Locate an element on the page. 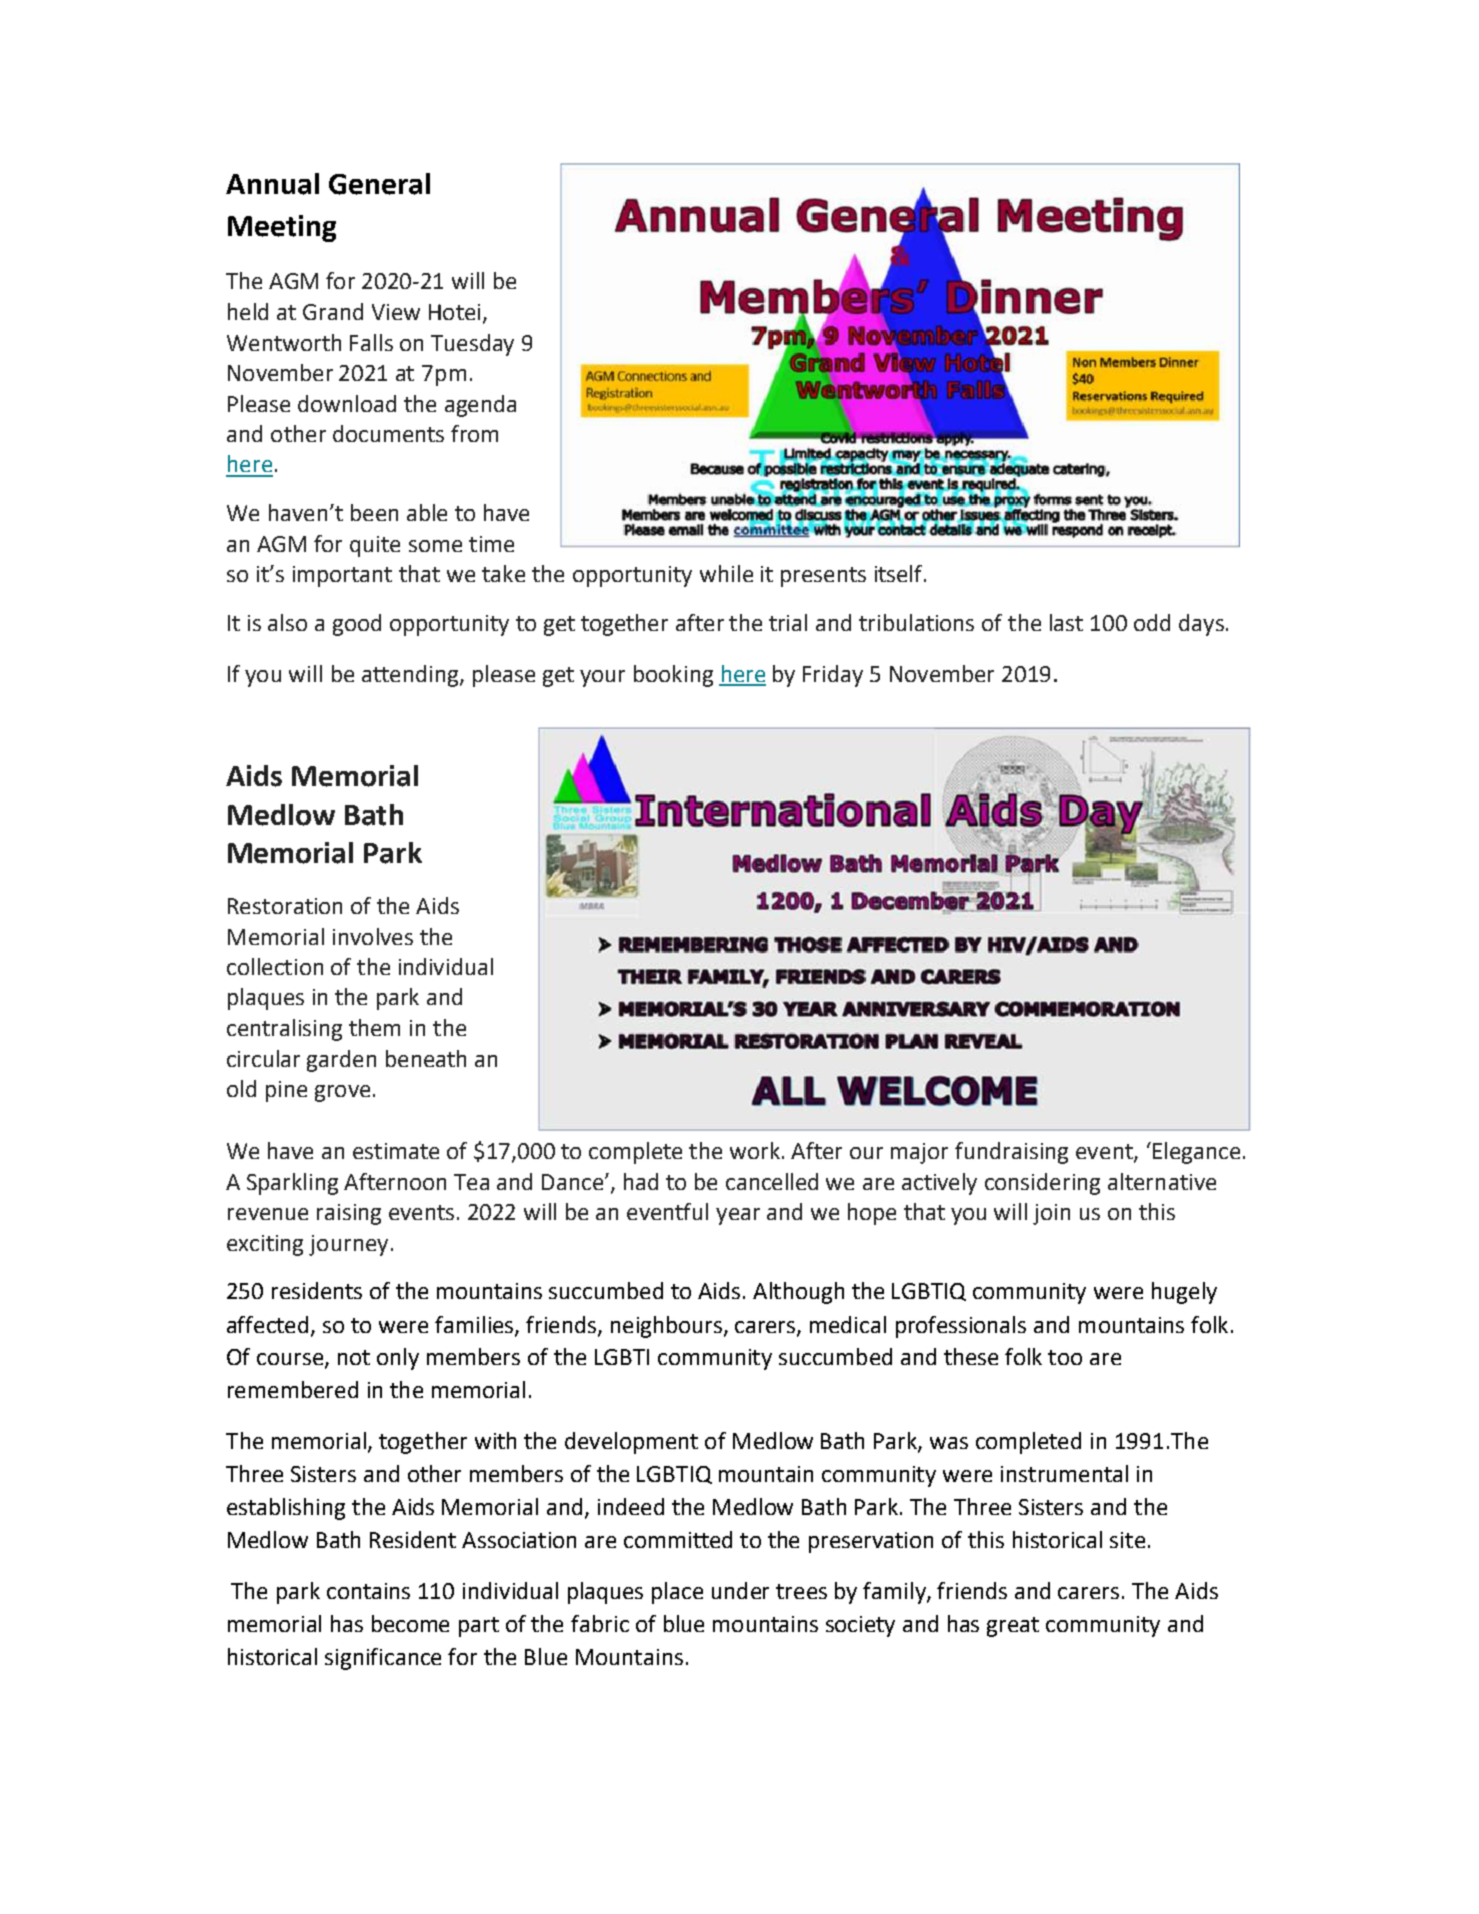 This page has width=1479, height=1914. General is located at coordinates (379, 184).
